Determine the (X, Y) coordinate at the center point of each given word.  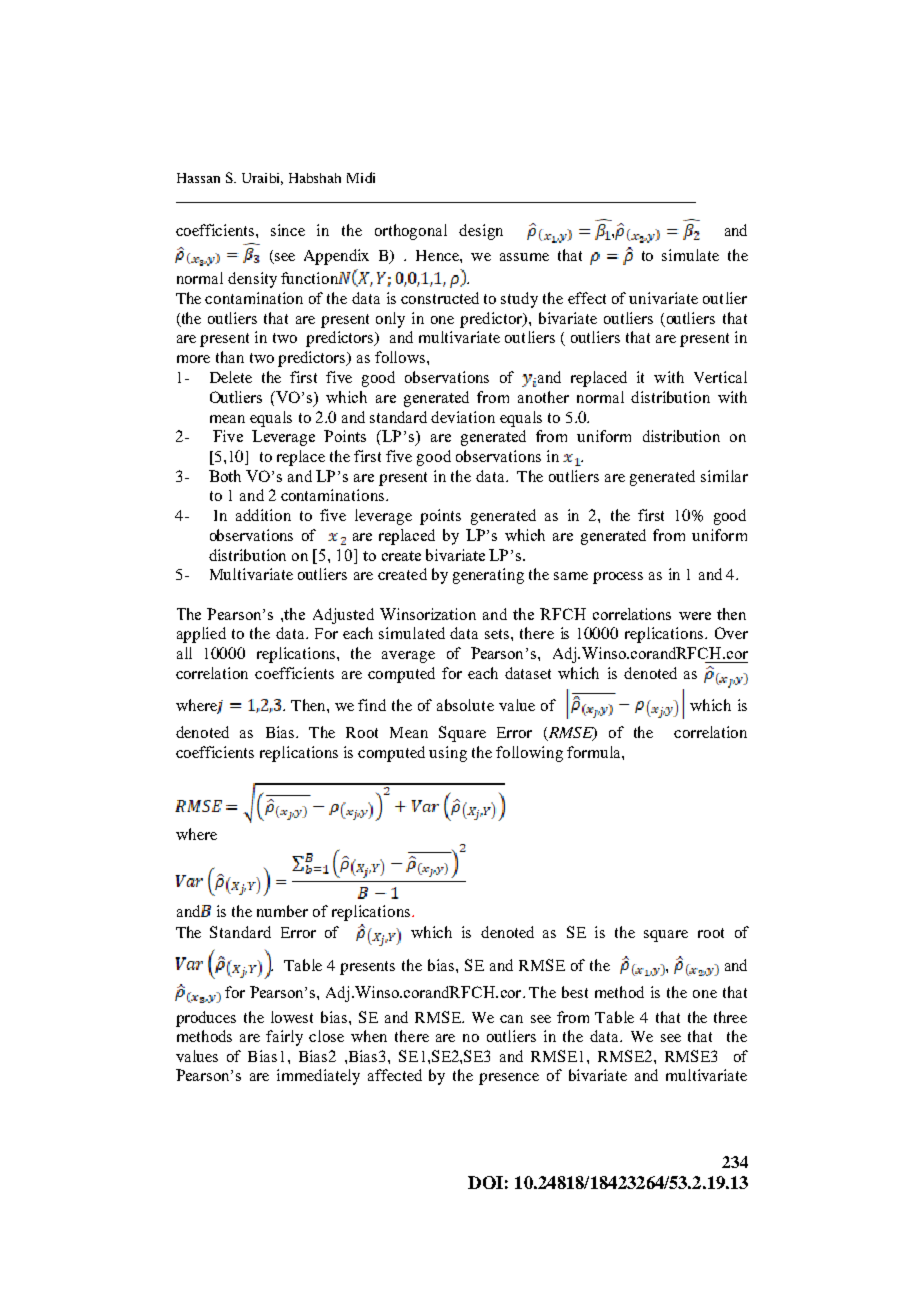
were (695, 616)
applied (201, 635)
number (282, 911)
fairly (284, 1038)
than (230, 357)
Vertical (720, 377)
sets (498, 634)
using (448, 754)
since (288, 230)
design (481, 232)
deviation (463, 417)
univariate (663, 298)
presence (509, 1079)
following (529, 754)
